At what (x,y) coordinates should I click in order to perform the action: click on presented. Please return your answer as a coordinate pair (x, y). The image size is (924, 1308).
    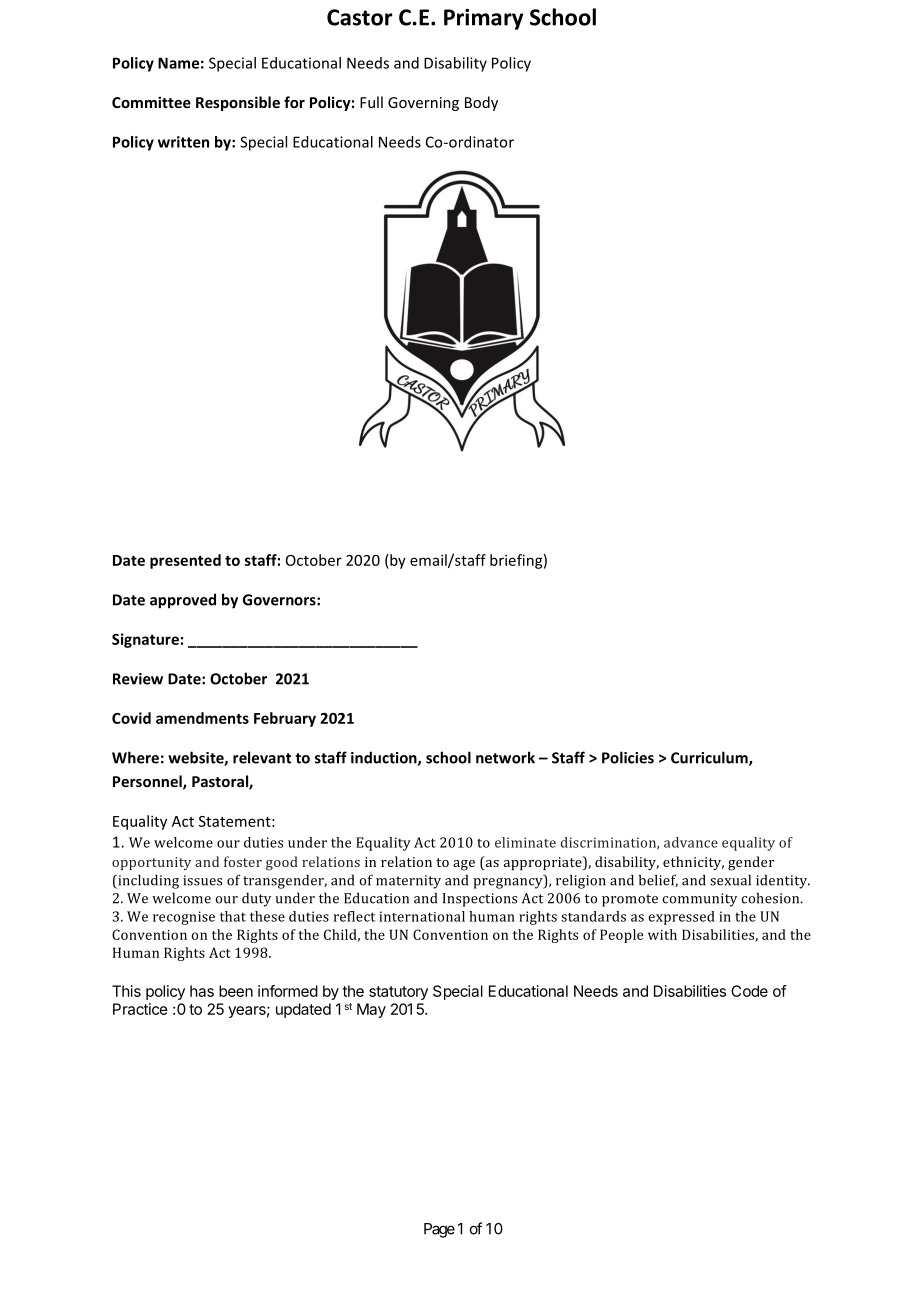
    Looking at the image, I should click on (185, 561).
